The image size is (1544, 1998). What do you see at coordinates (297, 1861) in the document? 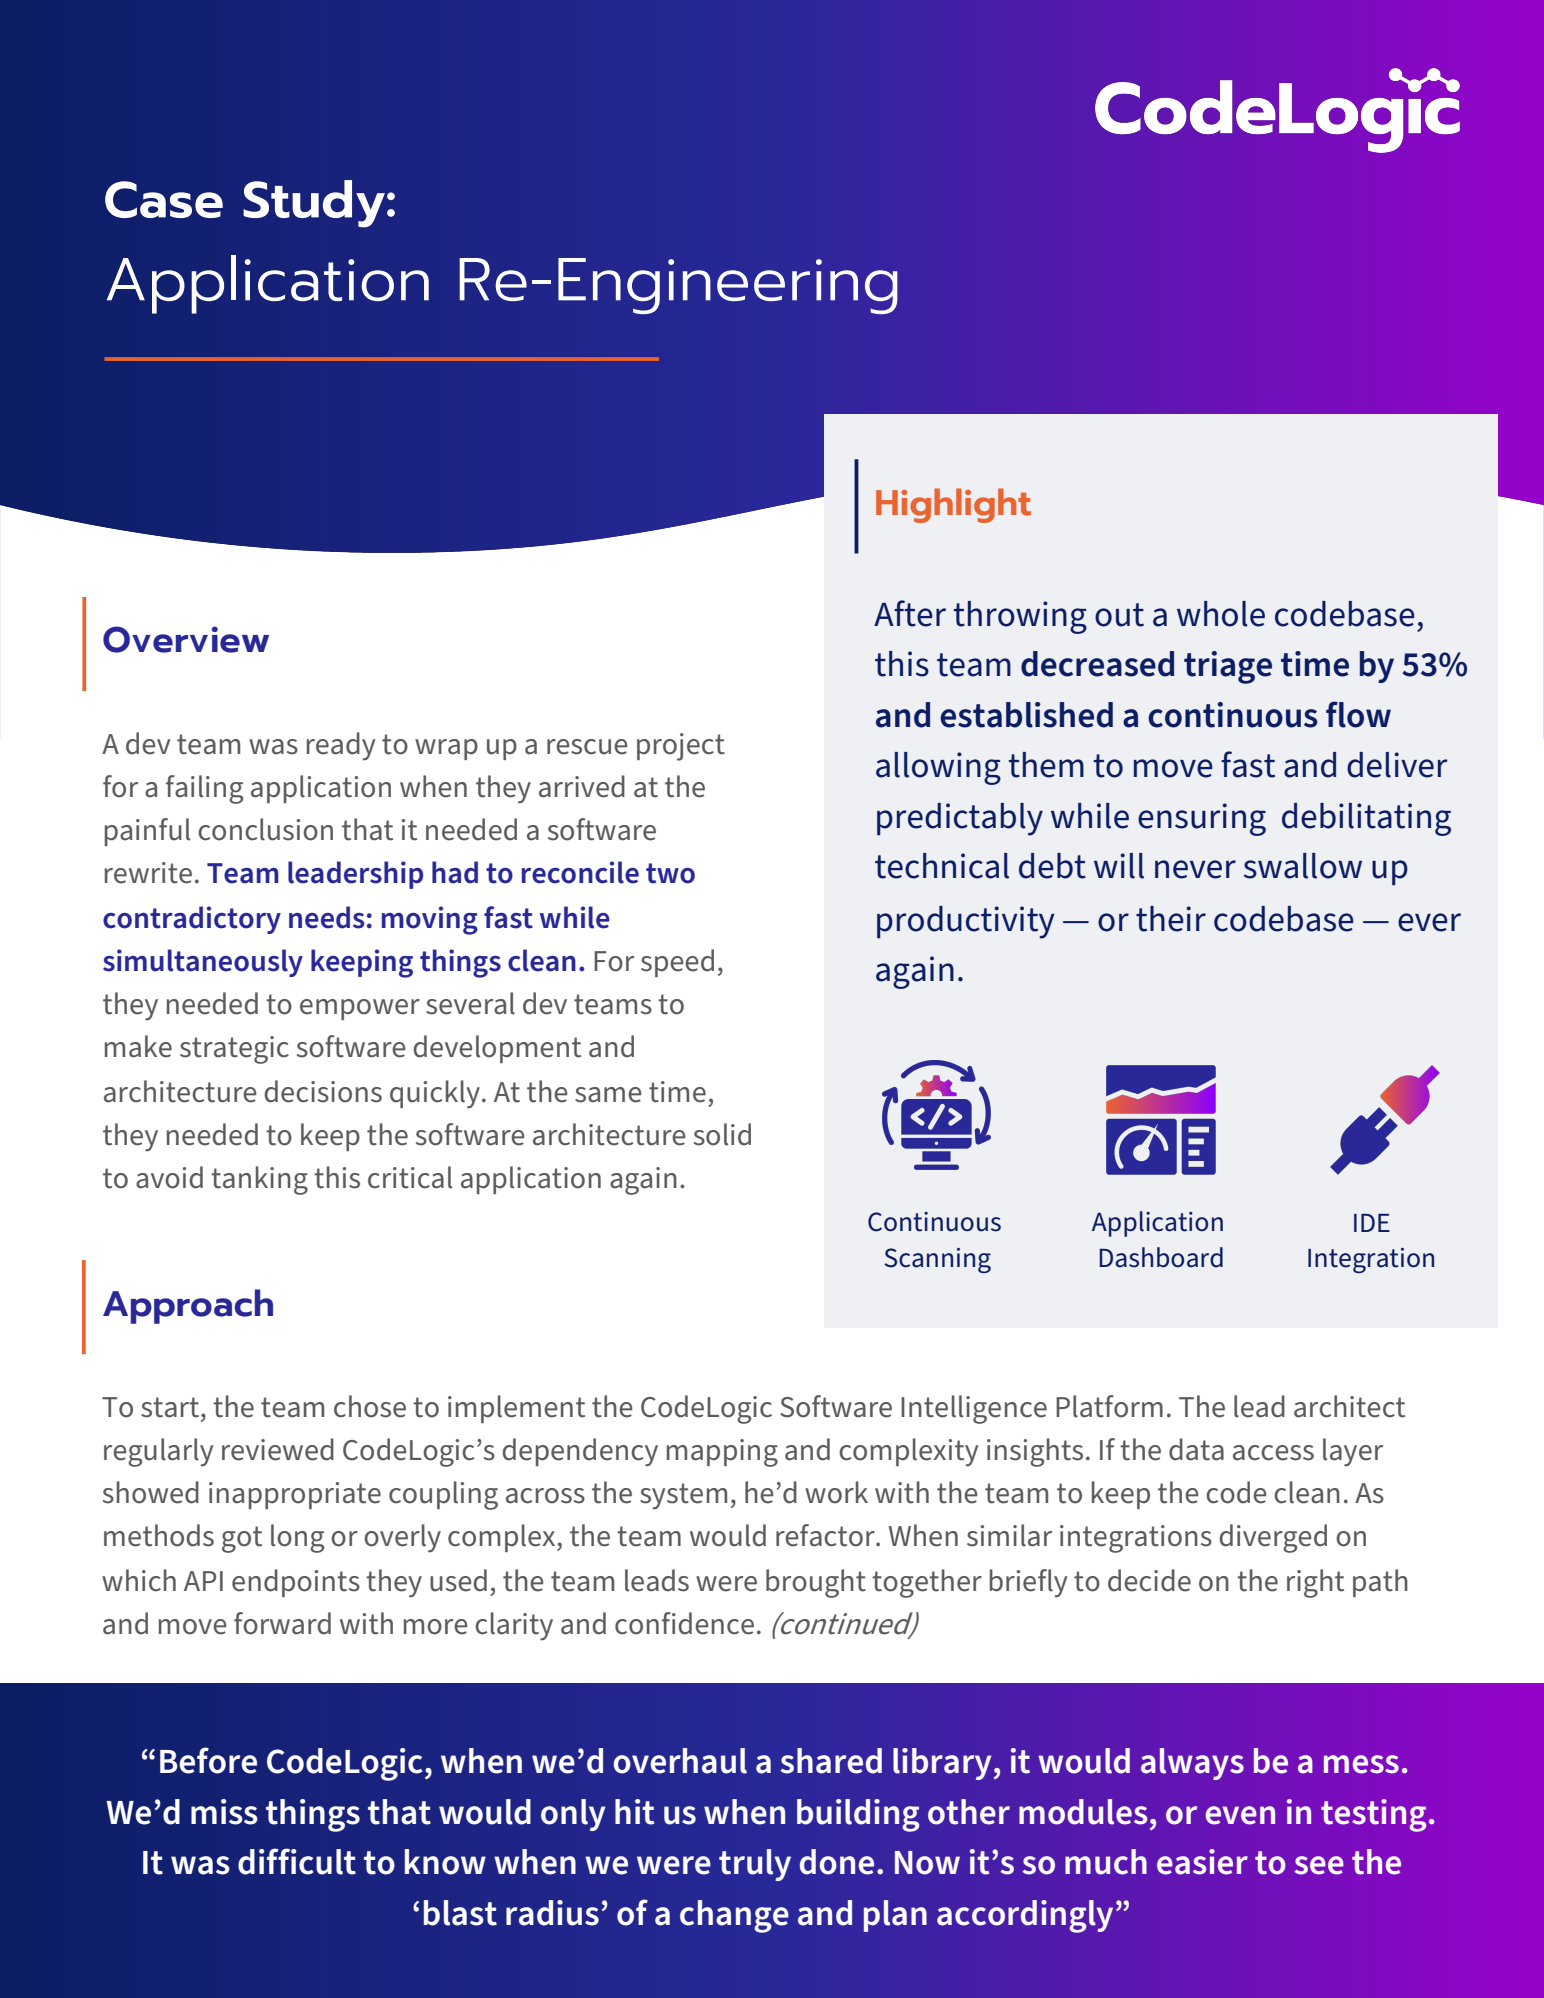
I see `difficult` at bounding box center [297, 1861].
